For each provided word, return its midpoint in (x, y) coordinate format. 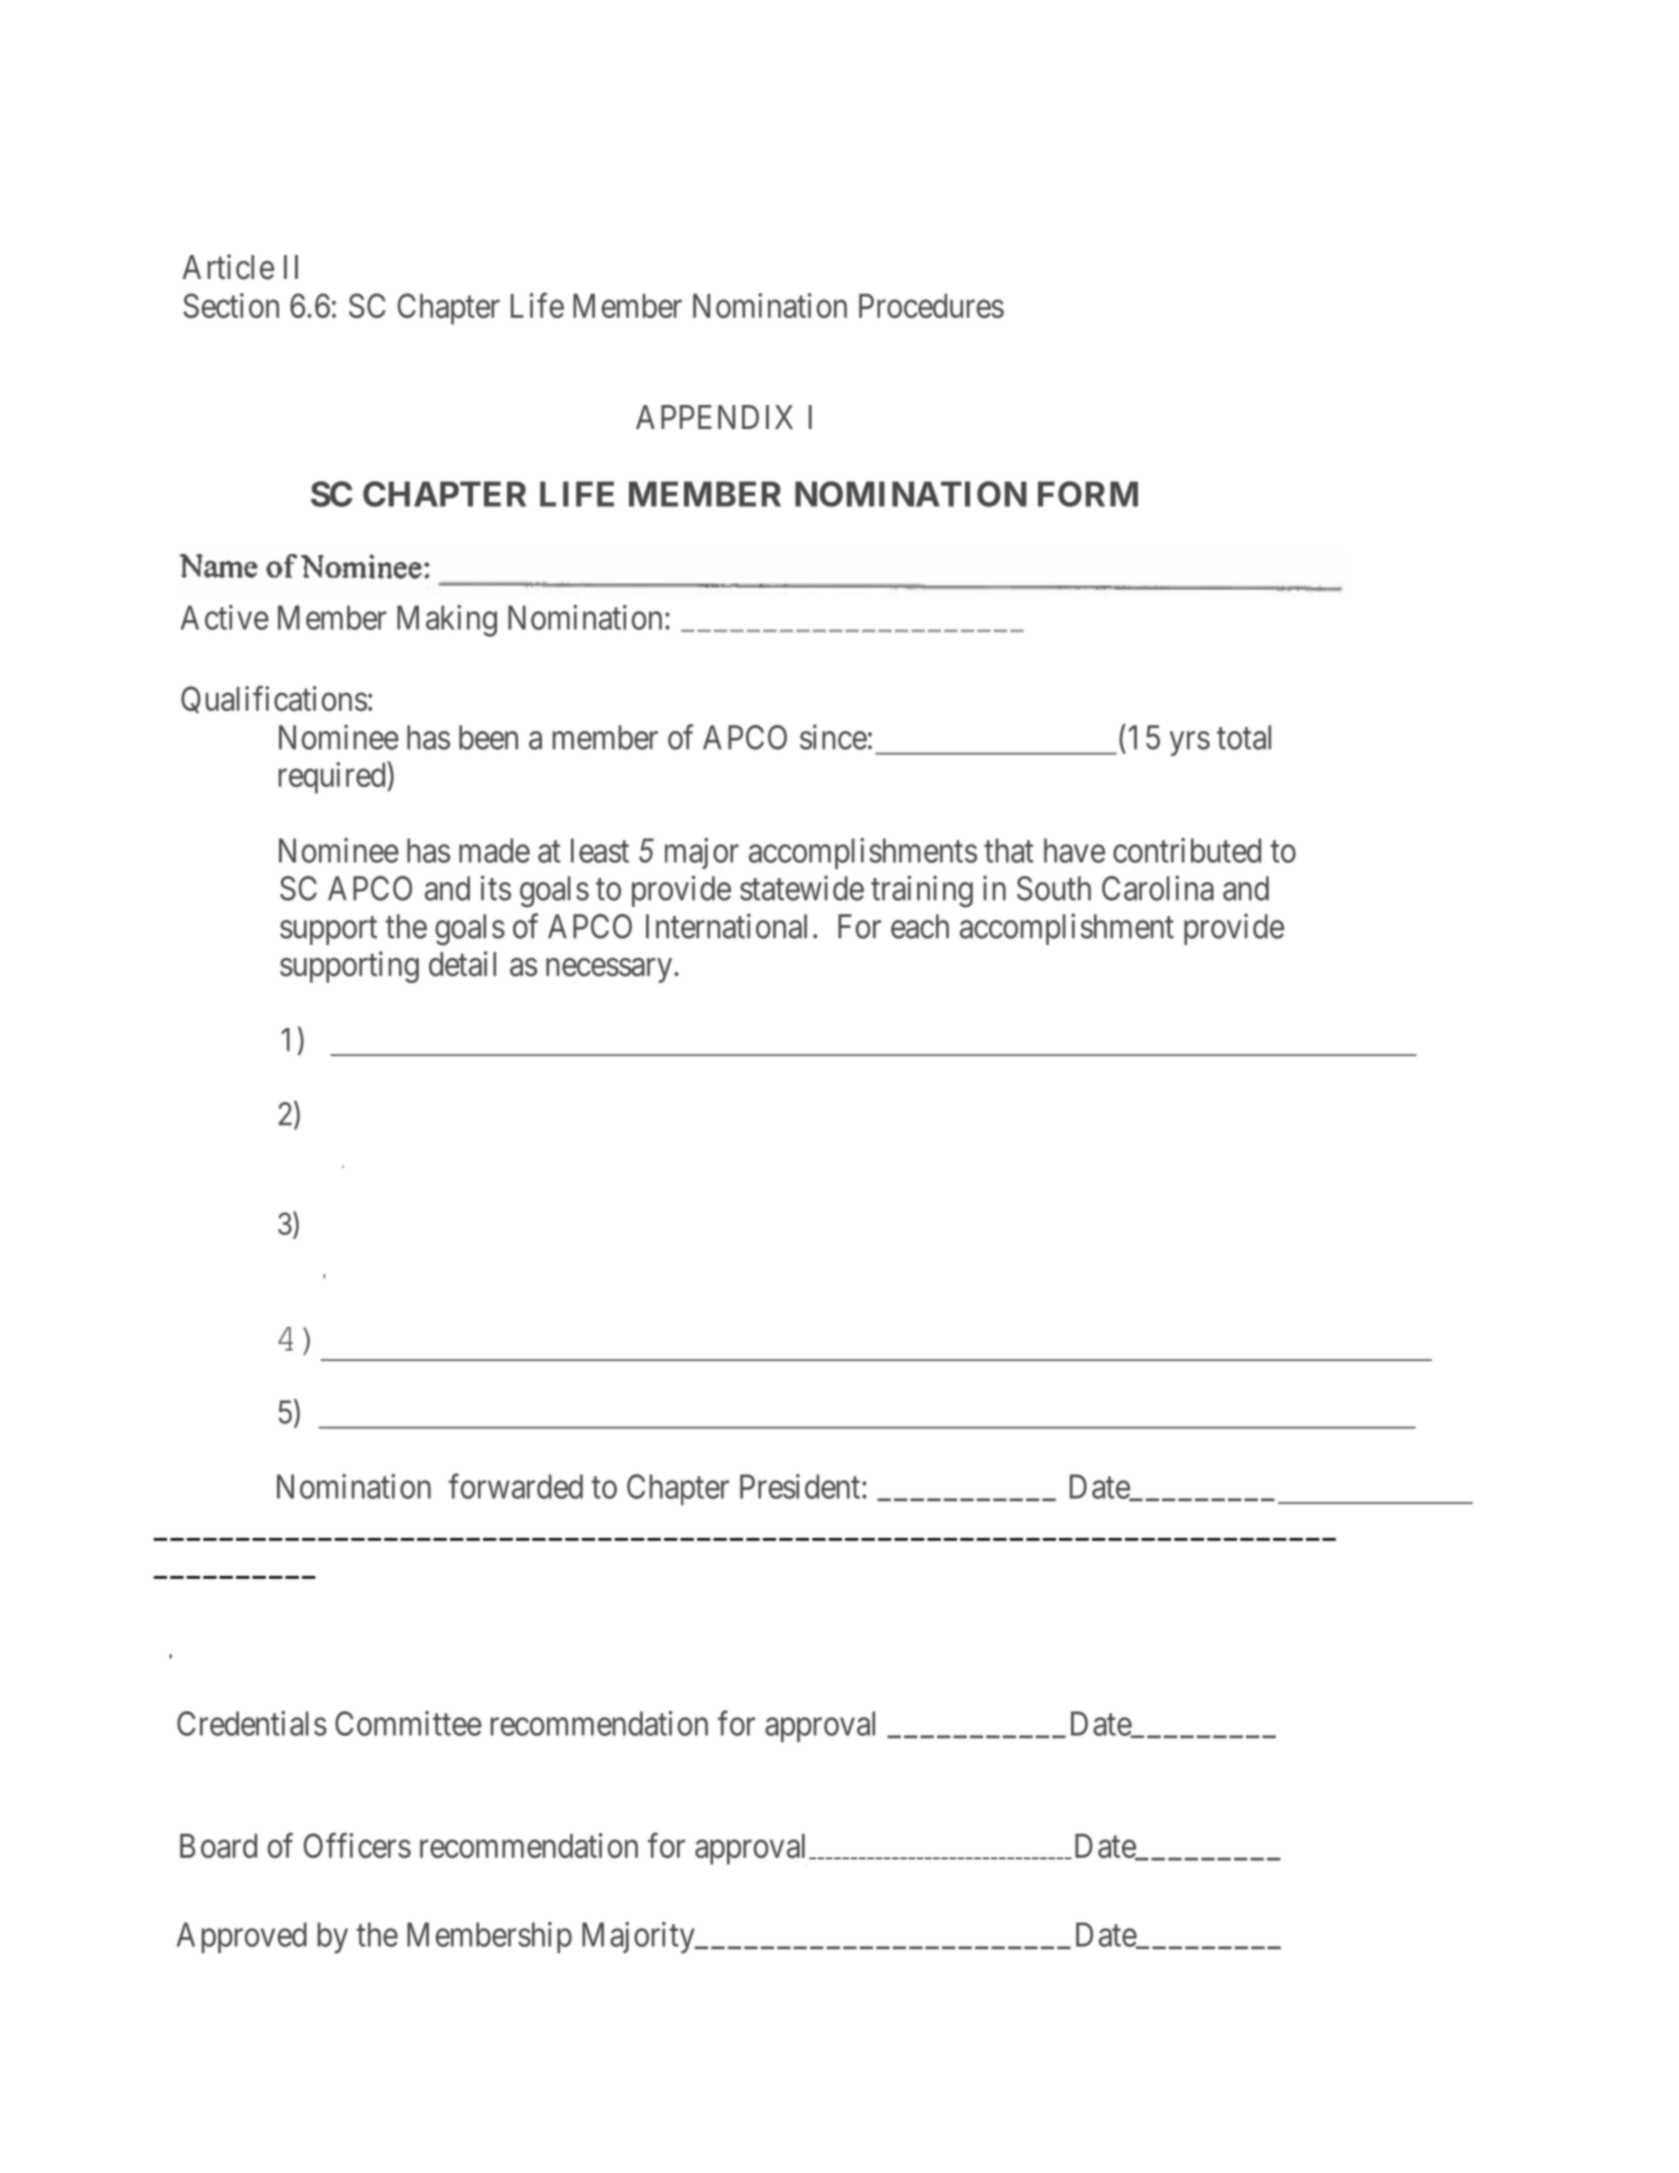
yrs (1190, 744)
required (333, 778)
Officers (357, 1845)
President (801, 1486)
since (833, 737)
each (920, 926)
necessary (610, 970)
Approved (242, 1937)
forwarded (516, 1486)
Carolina (1158, 888)
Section (231, 305)
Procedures (931, 306)
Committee (408, 1723)
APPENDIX (714, 417)
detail (462, 964)
